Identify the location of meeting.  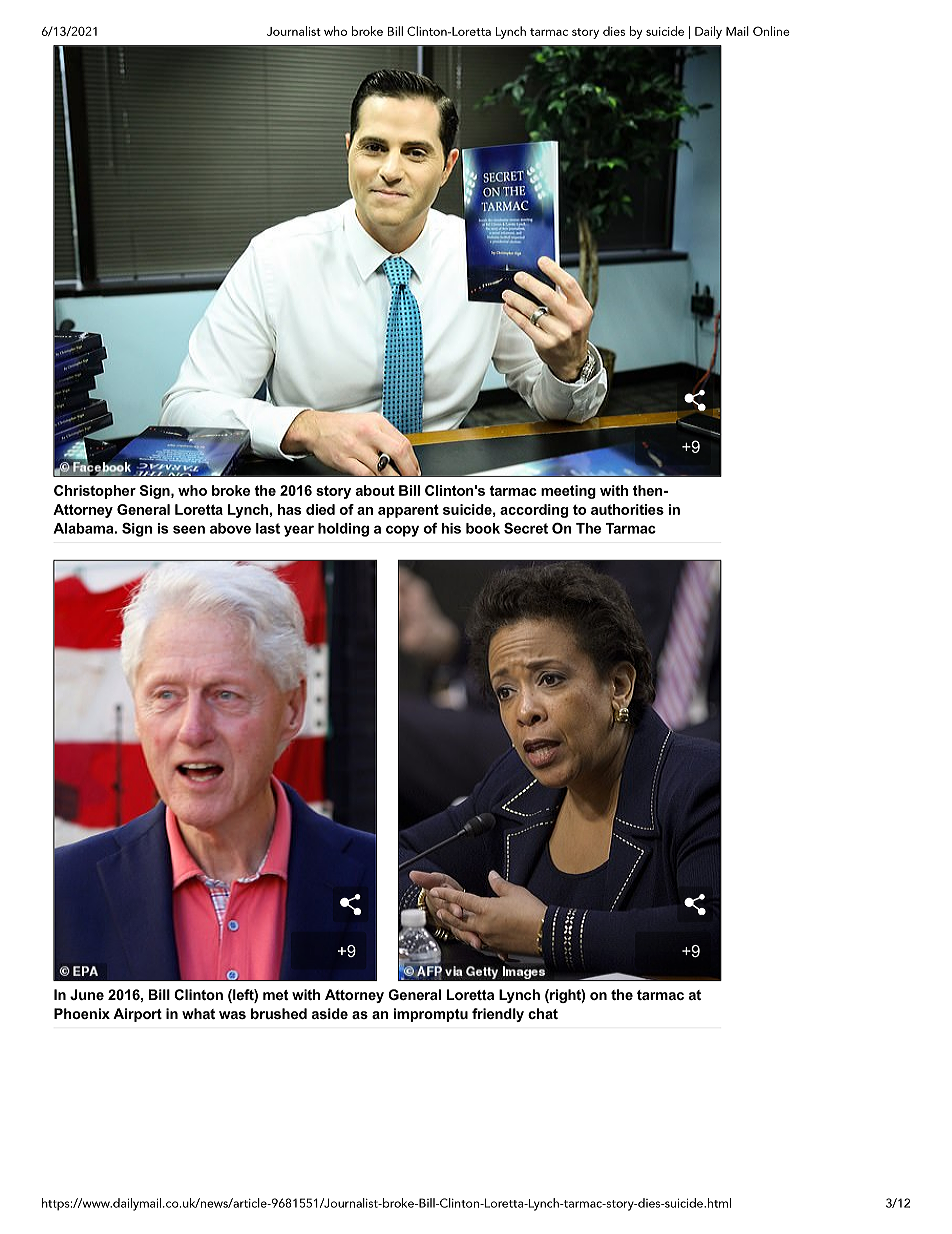
(568, 492).
